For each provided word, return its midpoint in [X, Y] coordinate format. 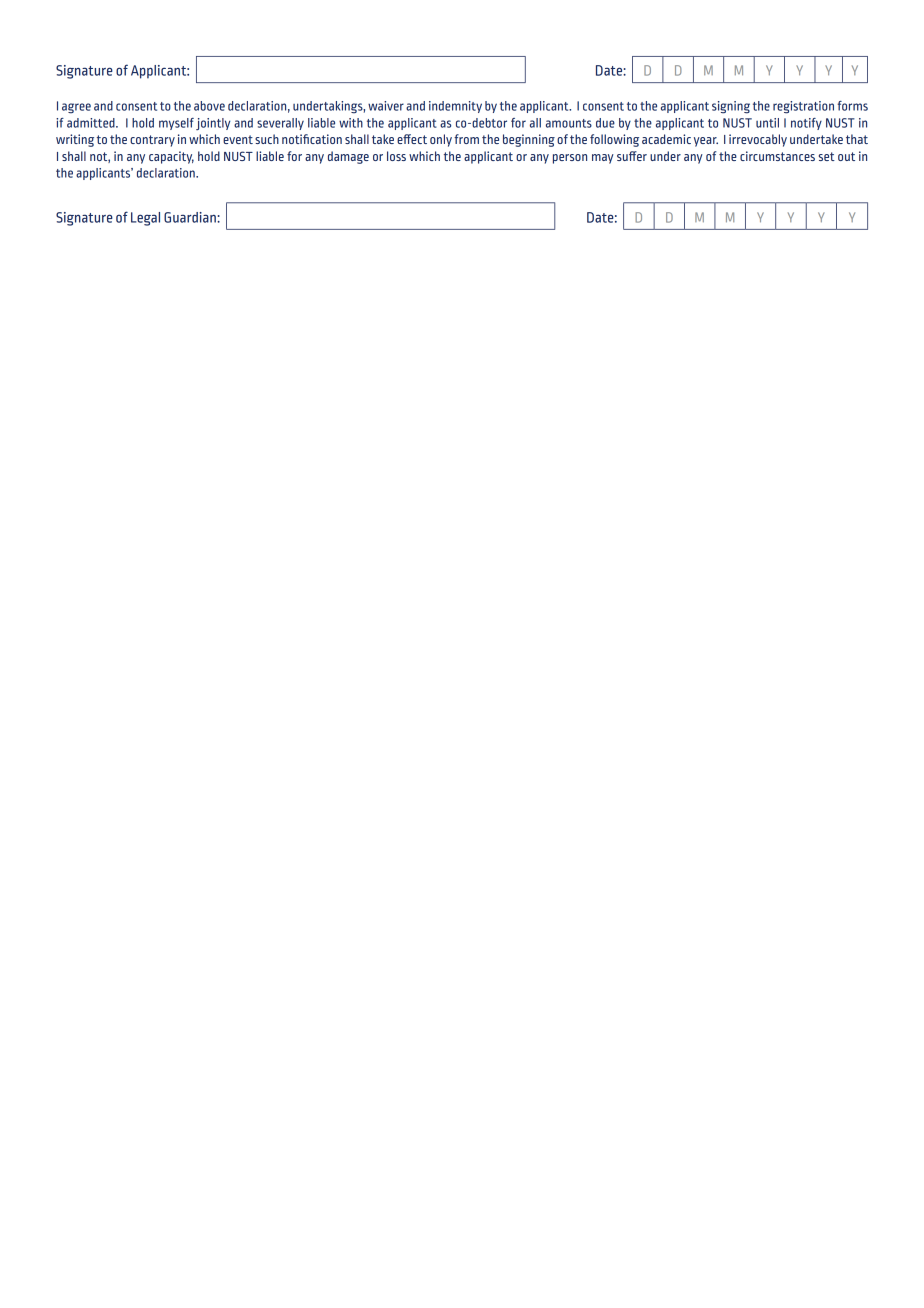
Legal [145, 219]
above [209, 106]
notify [806, 124]
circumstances [777, 156]
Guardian [191, 217]
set [827, 156]
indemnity [455, 107]
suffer [632, 156]
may [603, 159]
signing [731, 107]
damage [348, 157]
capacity [171, 157]
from [466, 139]
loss [396, 156]
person [570, 159]
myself [176, 124]
